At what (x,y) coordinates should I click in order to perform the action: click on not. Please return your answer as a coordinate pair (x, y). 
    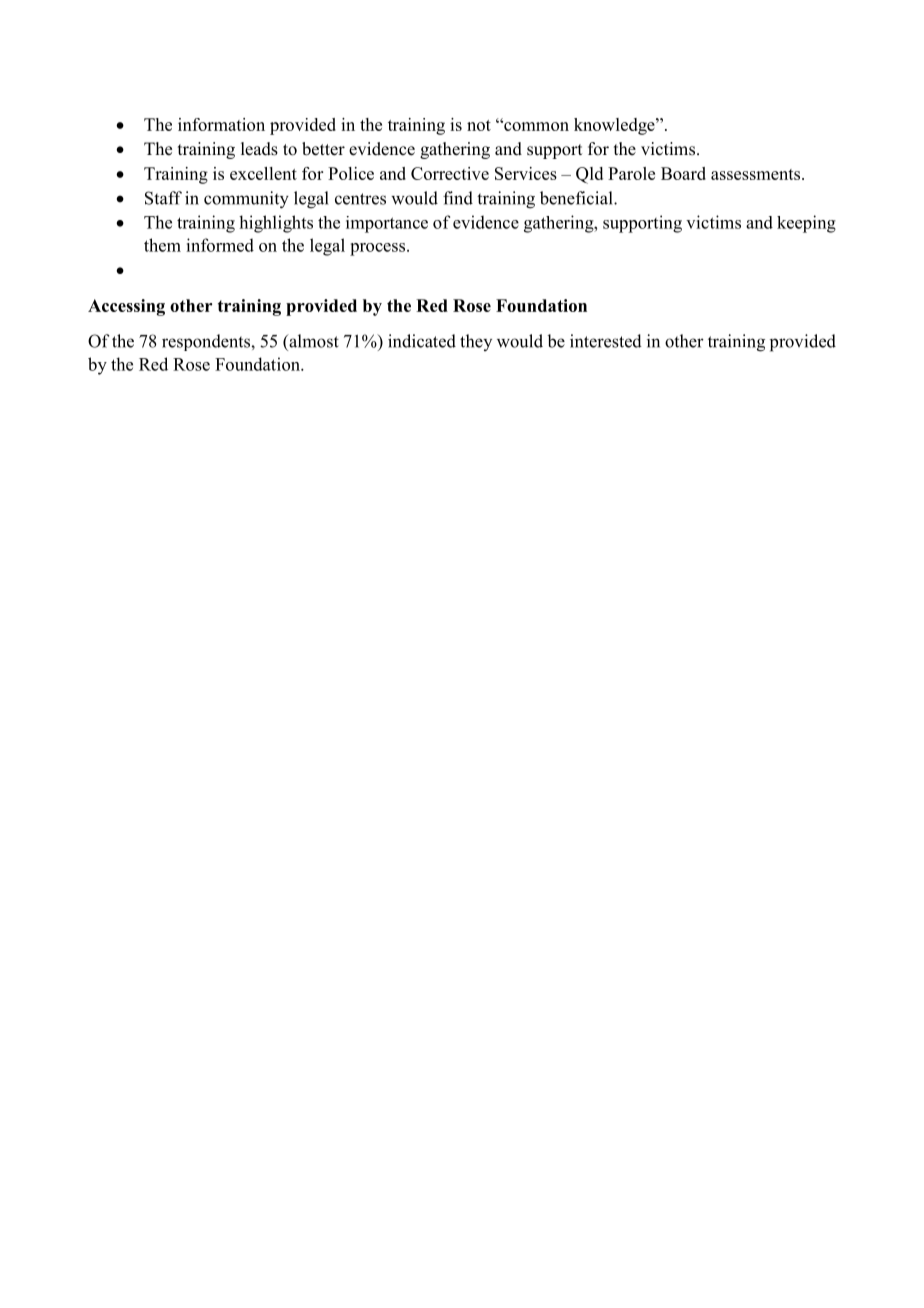
    Looking at the image, I should click on (479, 125).
